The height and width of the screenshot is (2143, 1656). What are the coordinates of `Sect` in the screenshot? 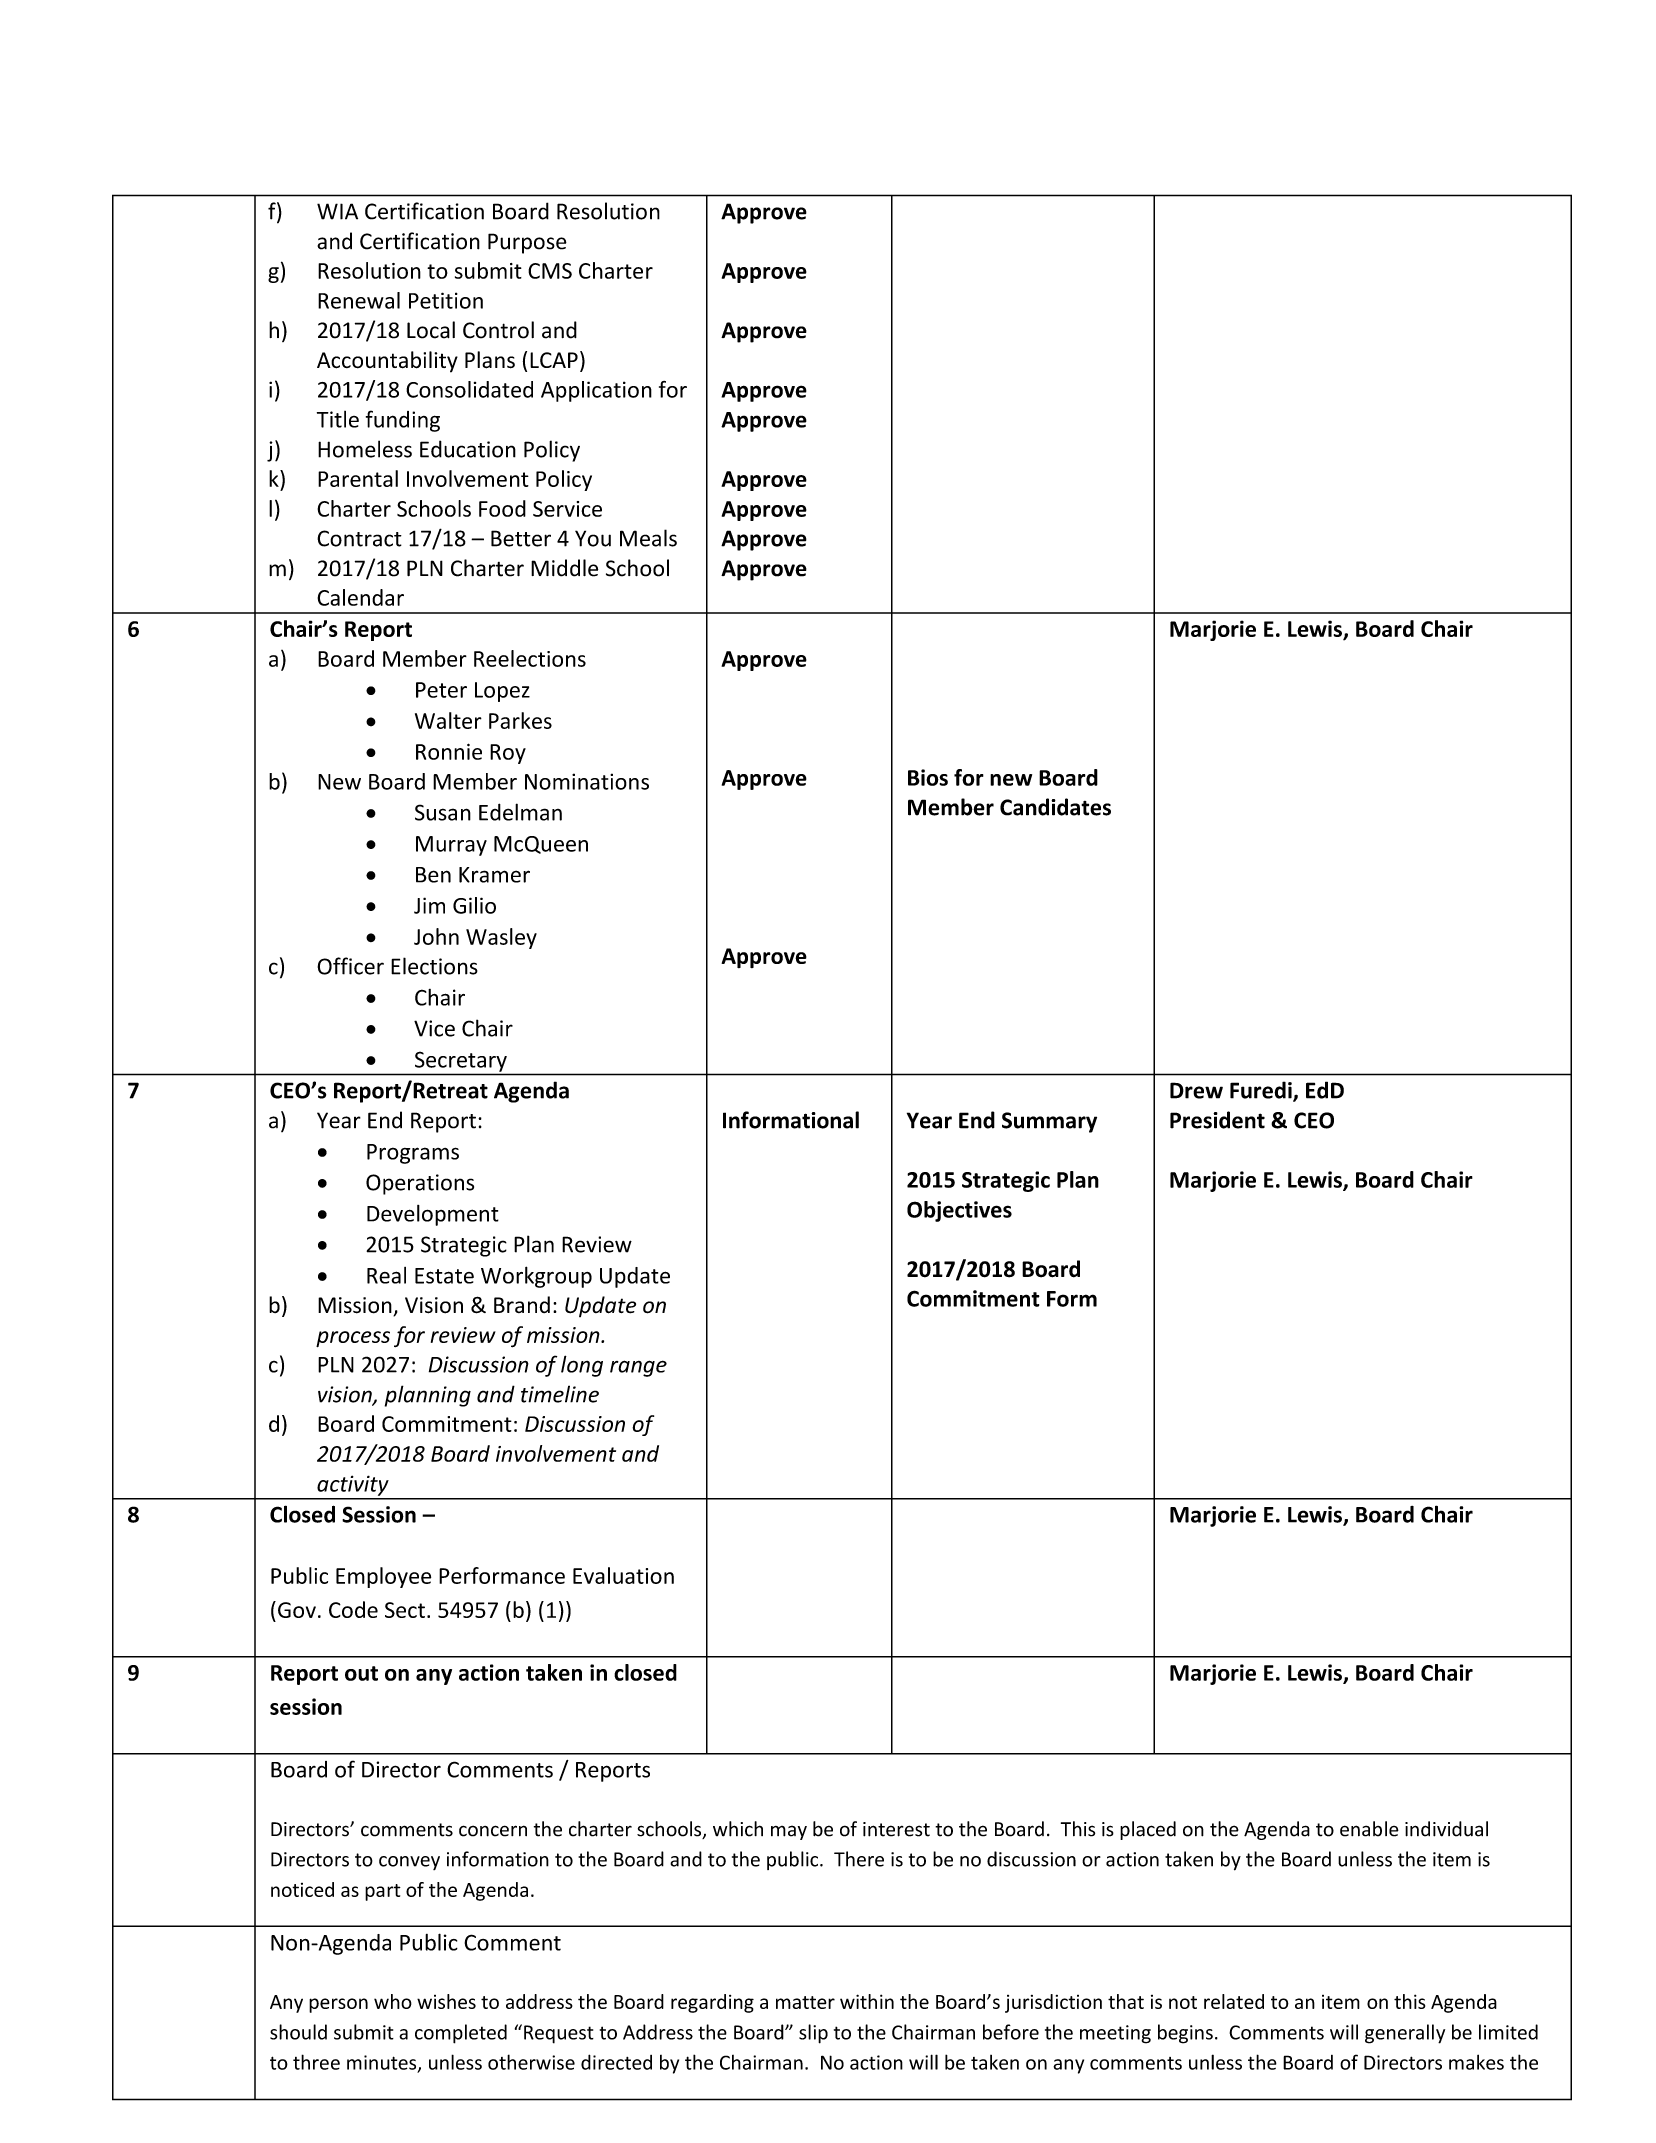 It's located at (405, 1610).
